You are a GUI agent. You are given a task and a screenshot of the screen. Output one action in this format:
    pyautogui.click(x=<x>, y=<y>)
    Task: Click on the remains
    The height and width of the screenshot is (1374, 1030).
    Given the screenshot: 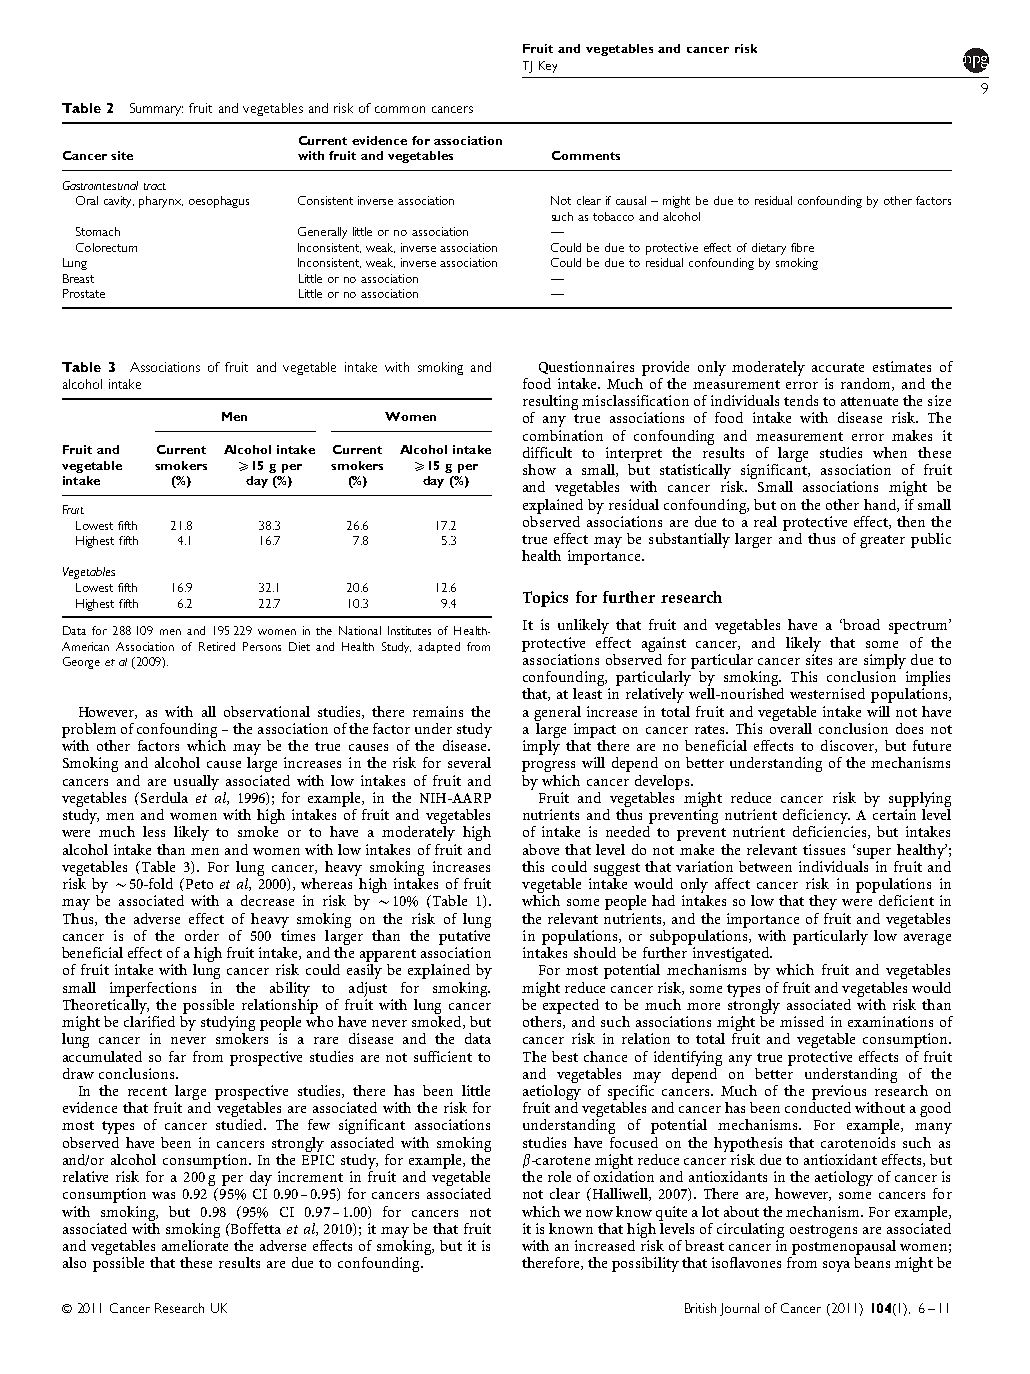 What is the action you would take?
    pyautogui.click(x=438, y=711)
